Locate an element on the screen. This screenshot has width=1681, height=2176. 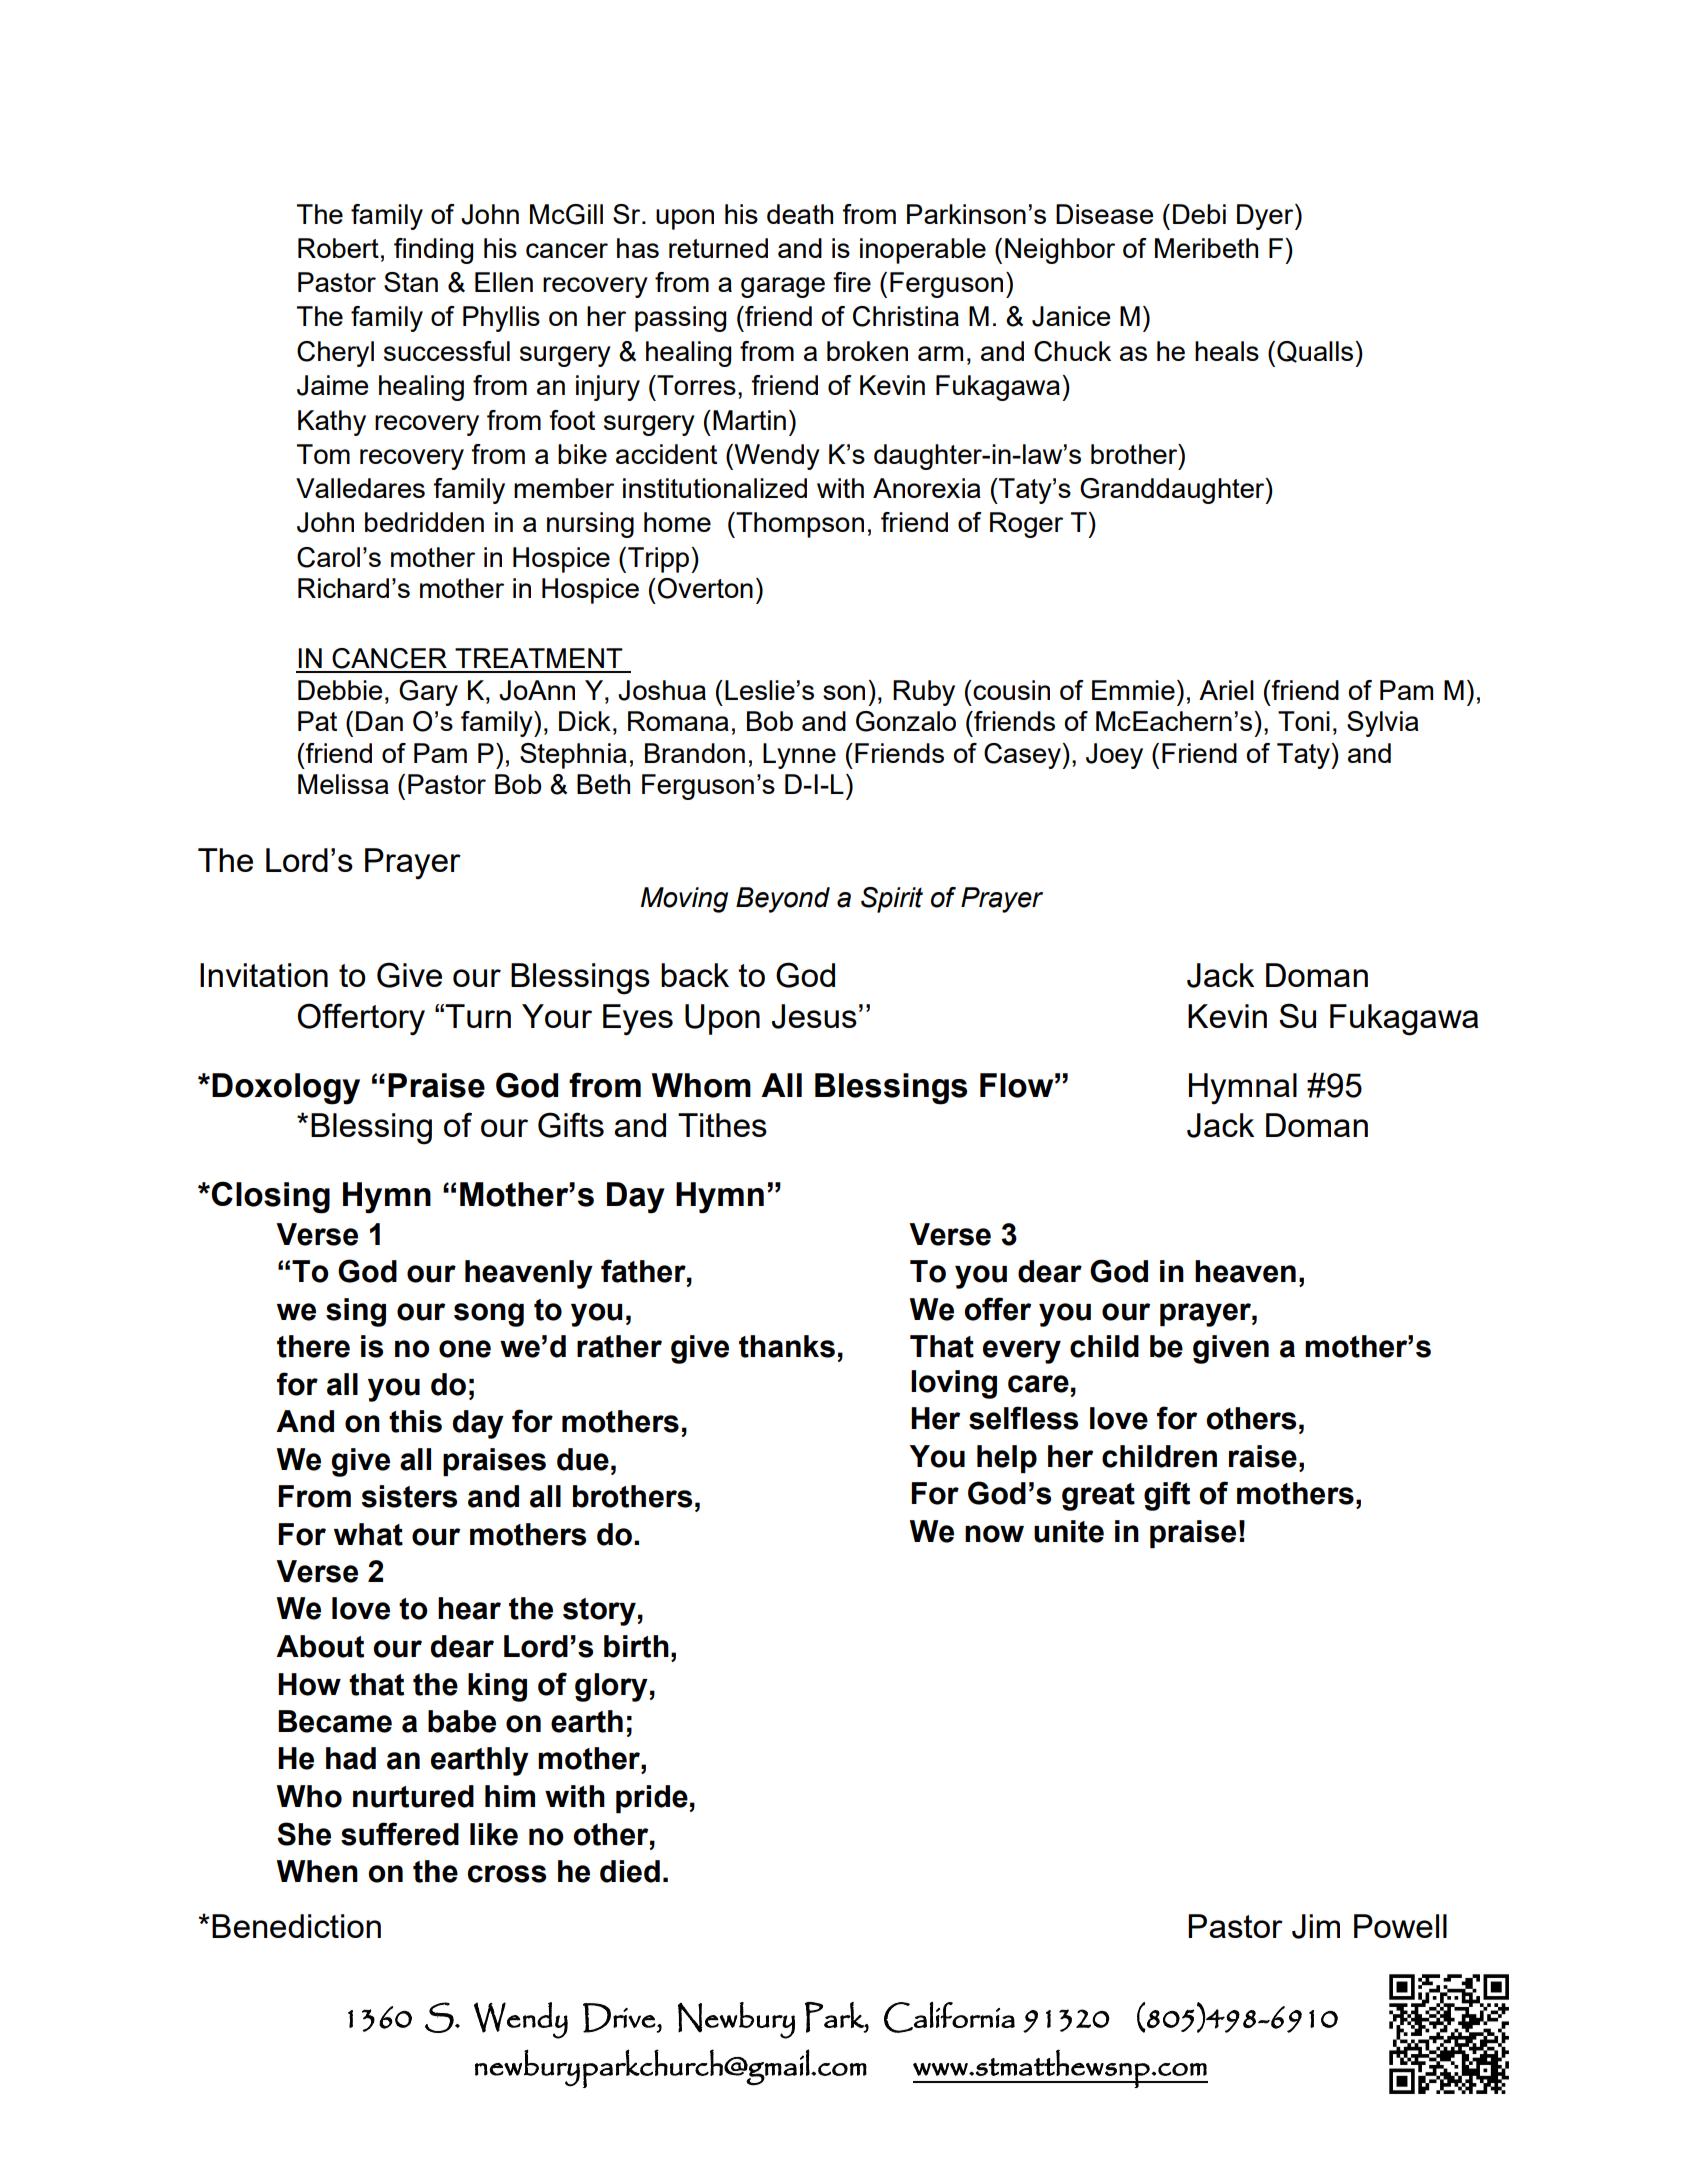
what is located at coordinates (368, 1534).
